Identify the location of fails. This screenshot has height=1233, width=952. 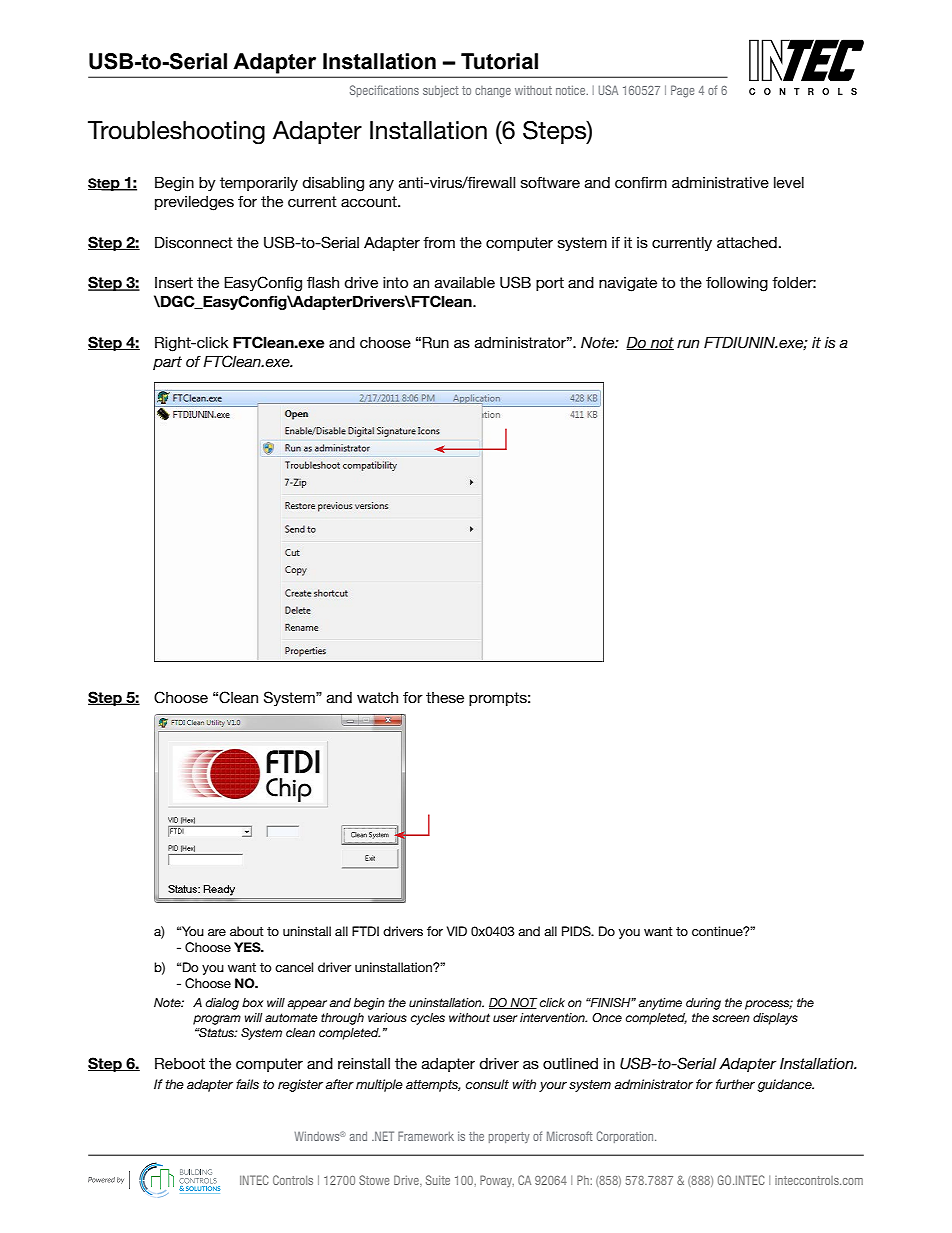
(247, 1084).
